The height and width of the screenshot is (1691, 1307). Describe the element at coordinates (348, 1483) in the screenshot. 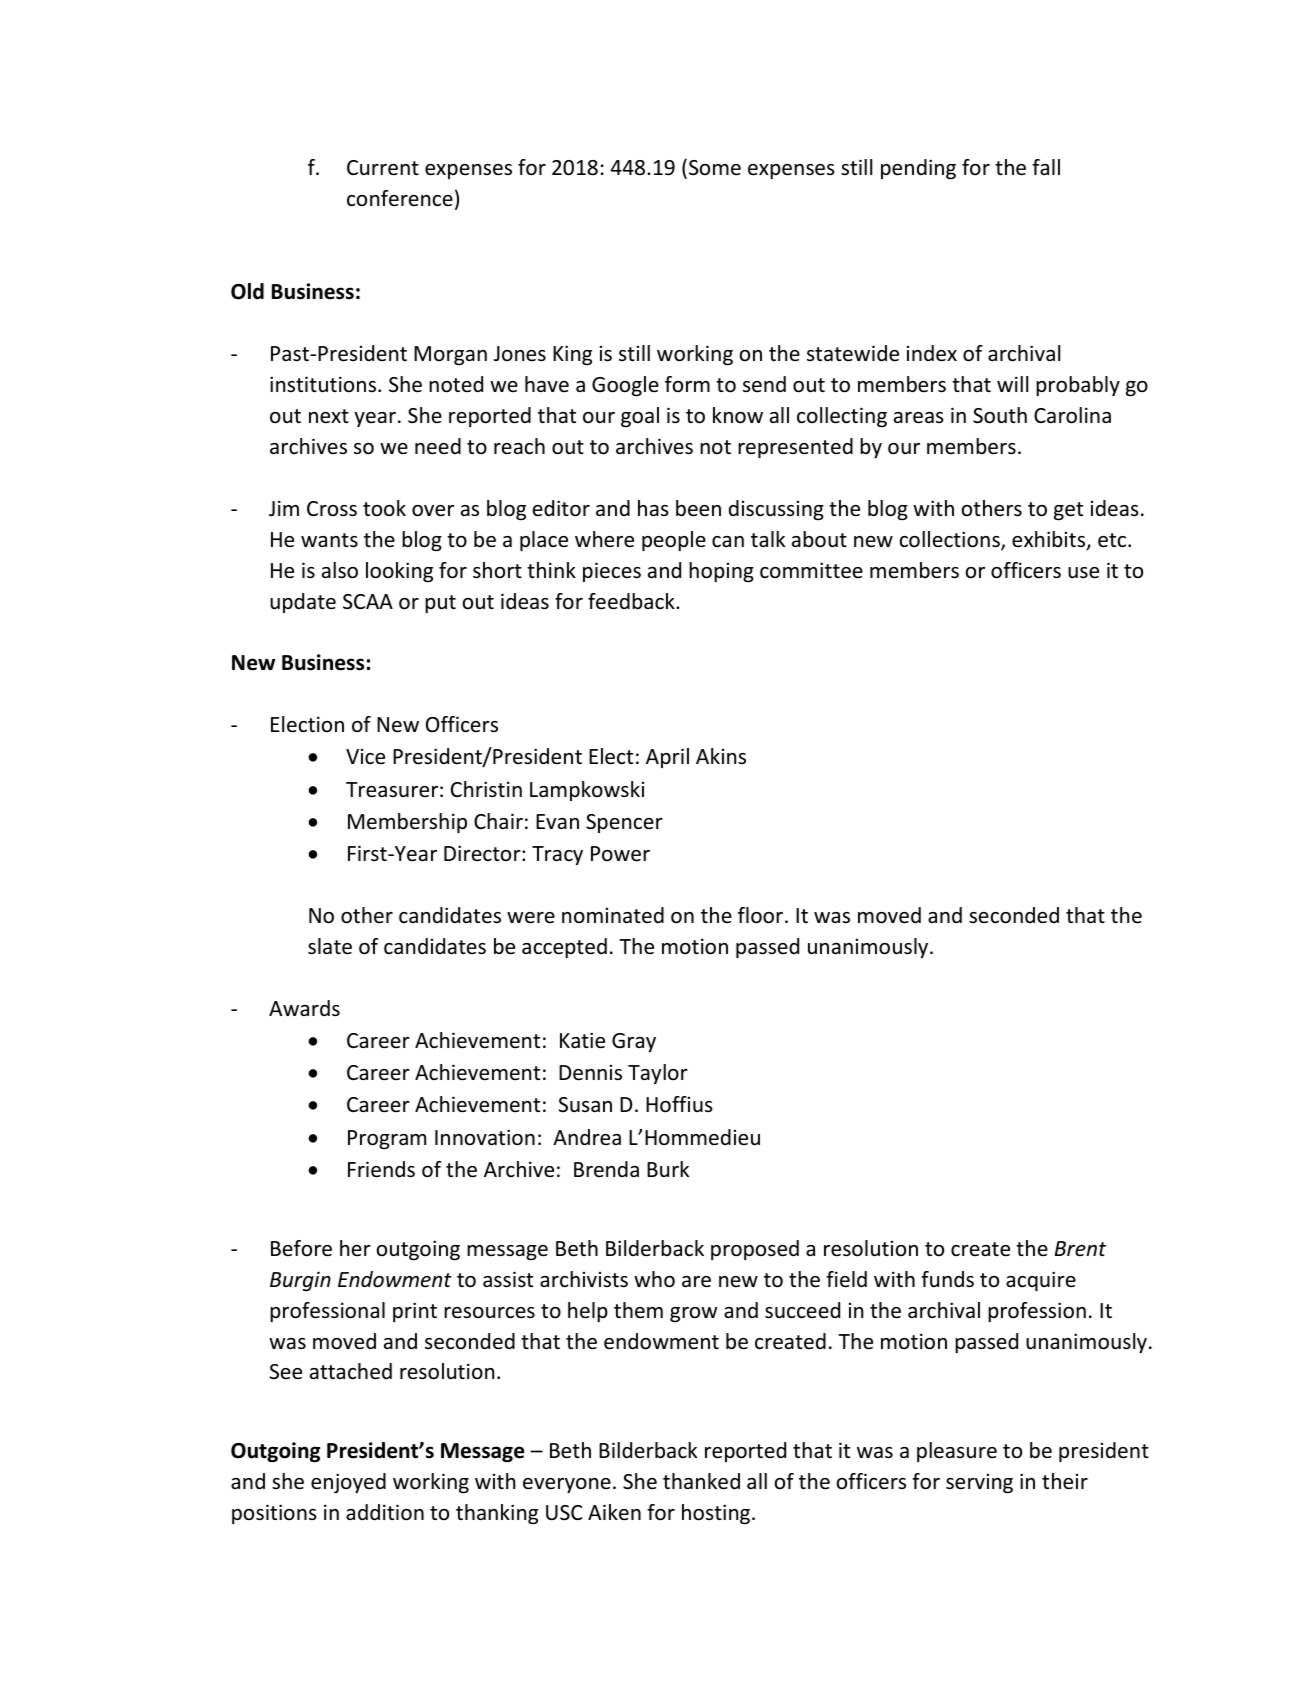

I see `enjoyed` at that location.
